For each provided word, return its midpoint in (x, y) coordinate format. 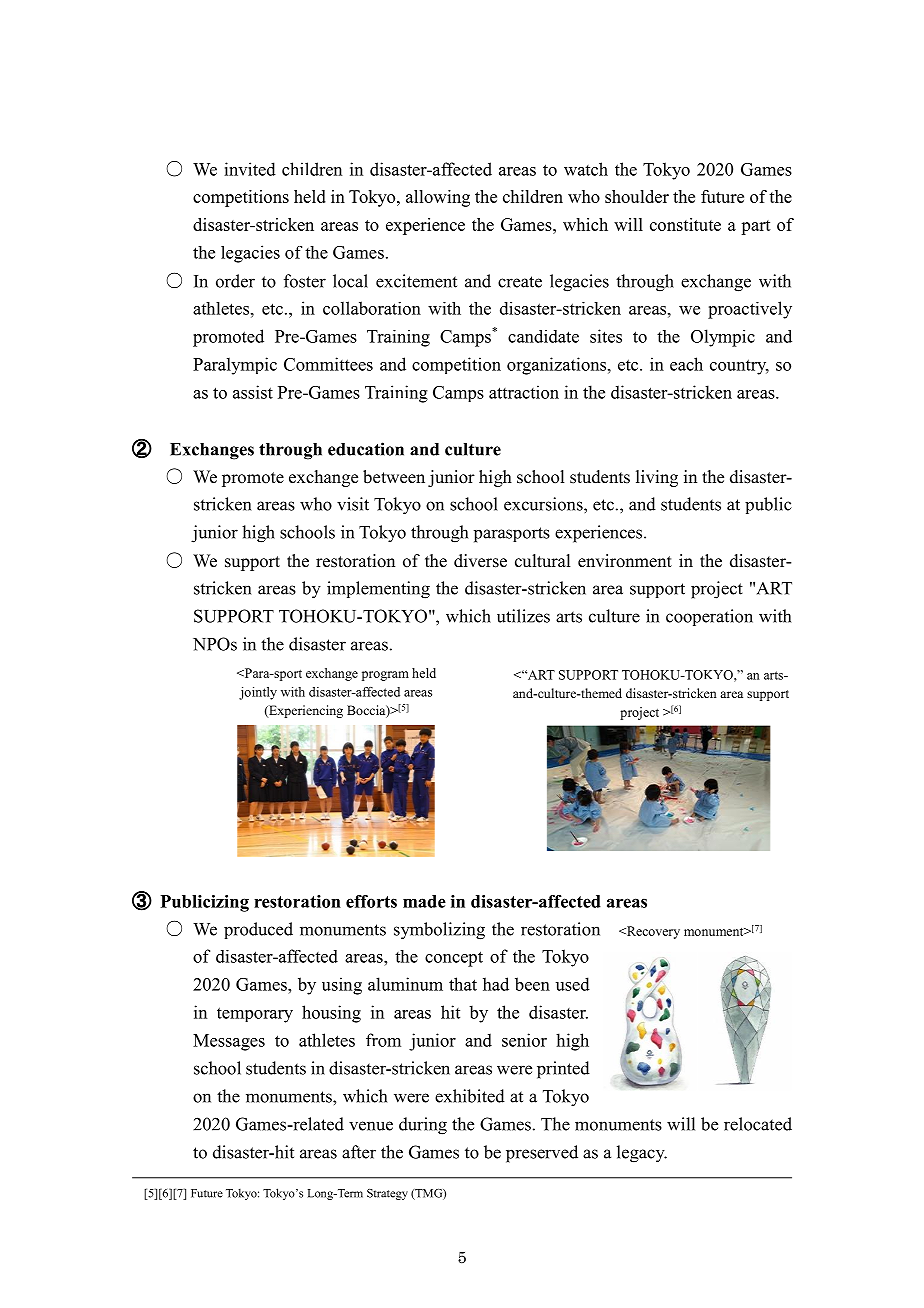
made (424, 901)
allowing (438, 198)
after (359, 1152)
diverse (480, 561)
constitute (685, 224)
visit (353, 504)
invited (250, 169)
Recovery (652, 932)
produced (258, 930)
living (657, 478)
